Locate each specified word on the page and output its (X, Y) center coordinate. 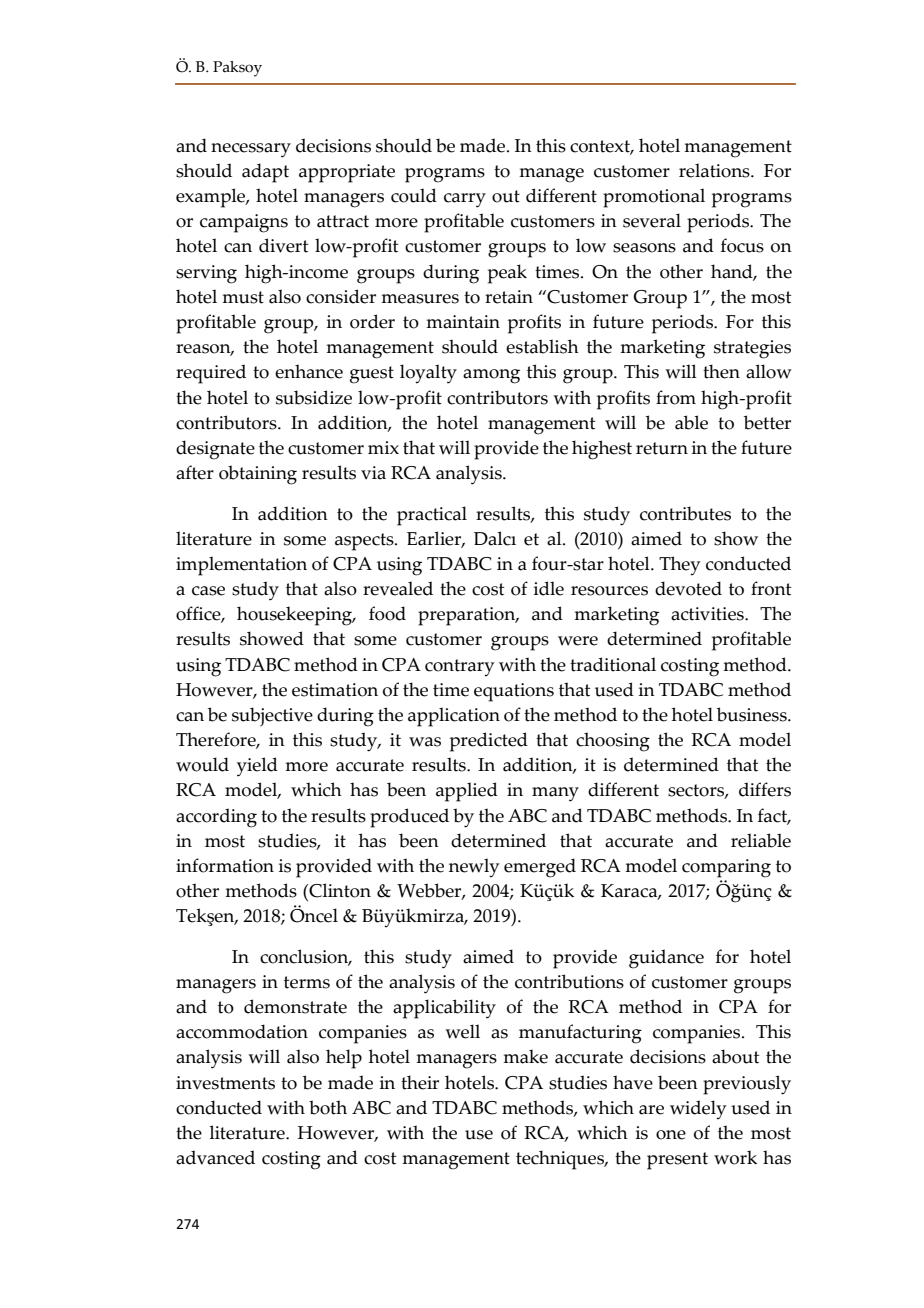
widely (698, 1110)
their (420, 1082)
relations (715, 170)
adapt (265, 173)
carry (465, 200)
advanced (215, 1157)
